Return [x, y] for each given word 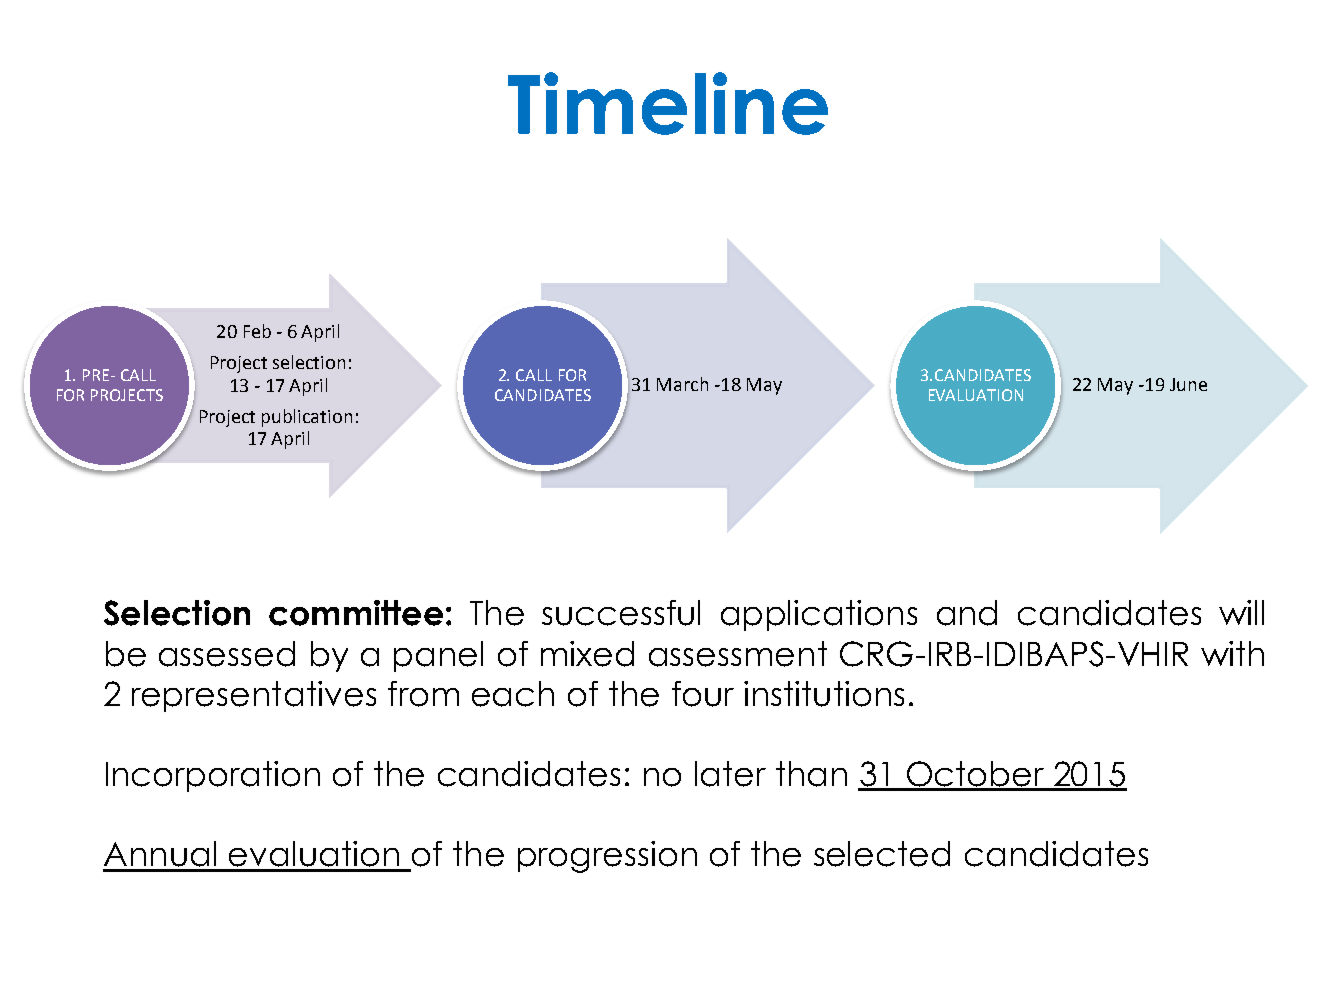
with [1232, 653]
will [1241, 612]
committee [356, 613]
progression [607, 857]
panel [438, 656]
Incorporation [213, 776]
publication [307, 418]
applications [819, 615]
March [682, 384]
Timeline [668, 103]
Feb [257, 331]
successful [621, 613]
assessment [738, 654]
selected [882, 854]
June [1188, 384]
